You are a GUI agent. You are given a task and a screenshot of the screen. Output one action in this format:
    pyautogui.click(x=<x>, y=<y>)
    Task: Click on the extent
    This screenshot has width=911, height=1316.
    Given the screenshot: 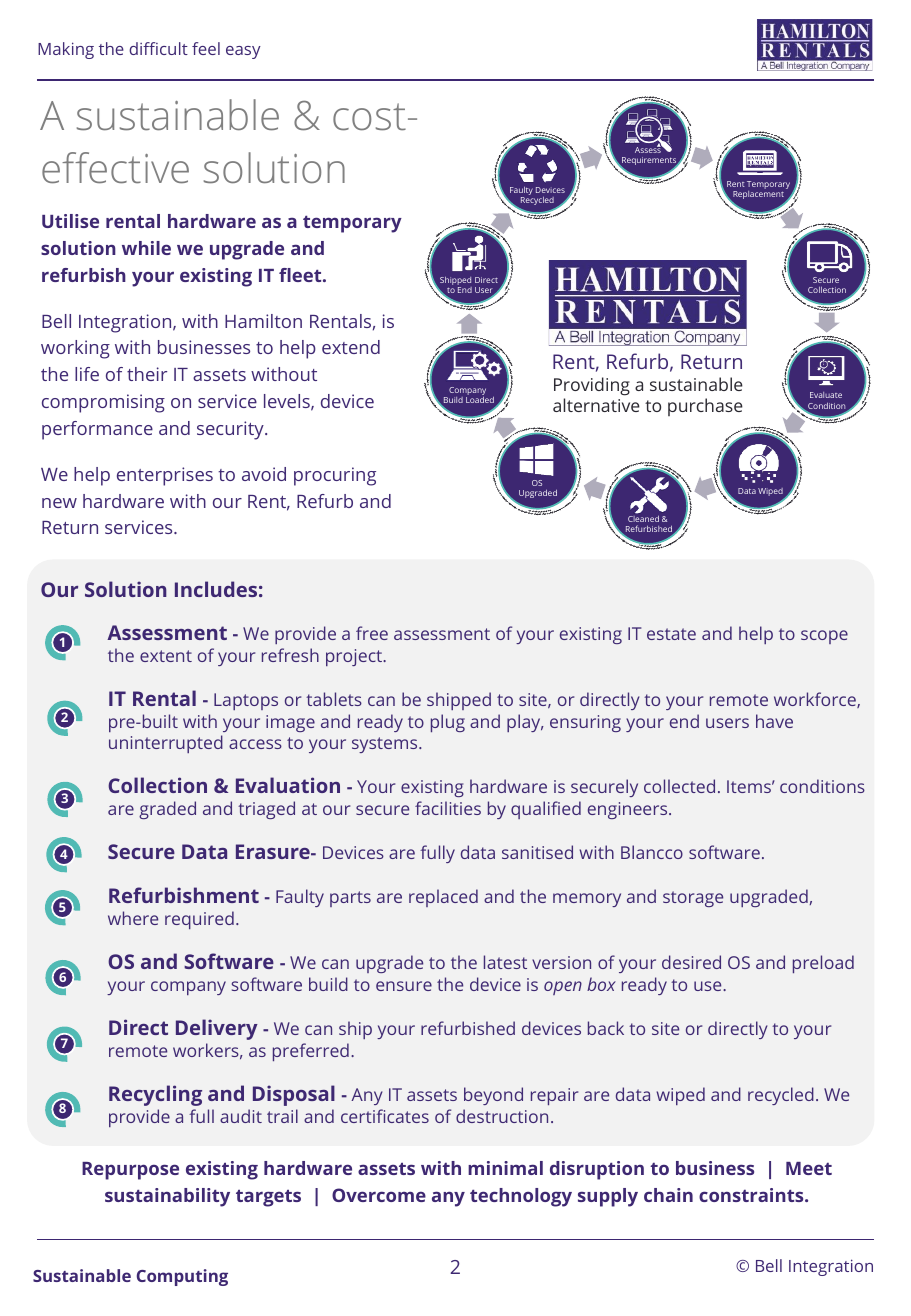 What is the action you would take?
    pyautogui.click(x=166, y=656)
